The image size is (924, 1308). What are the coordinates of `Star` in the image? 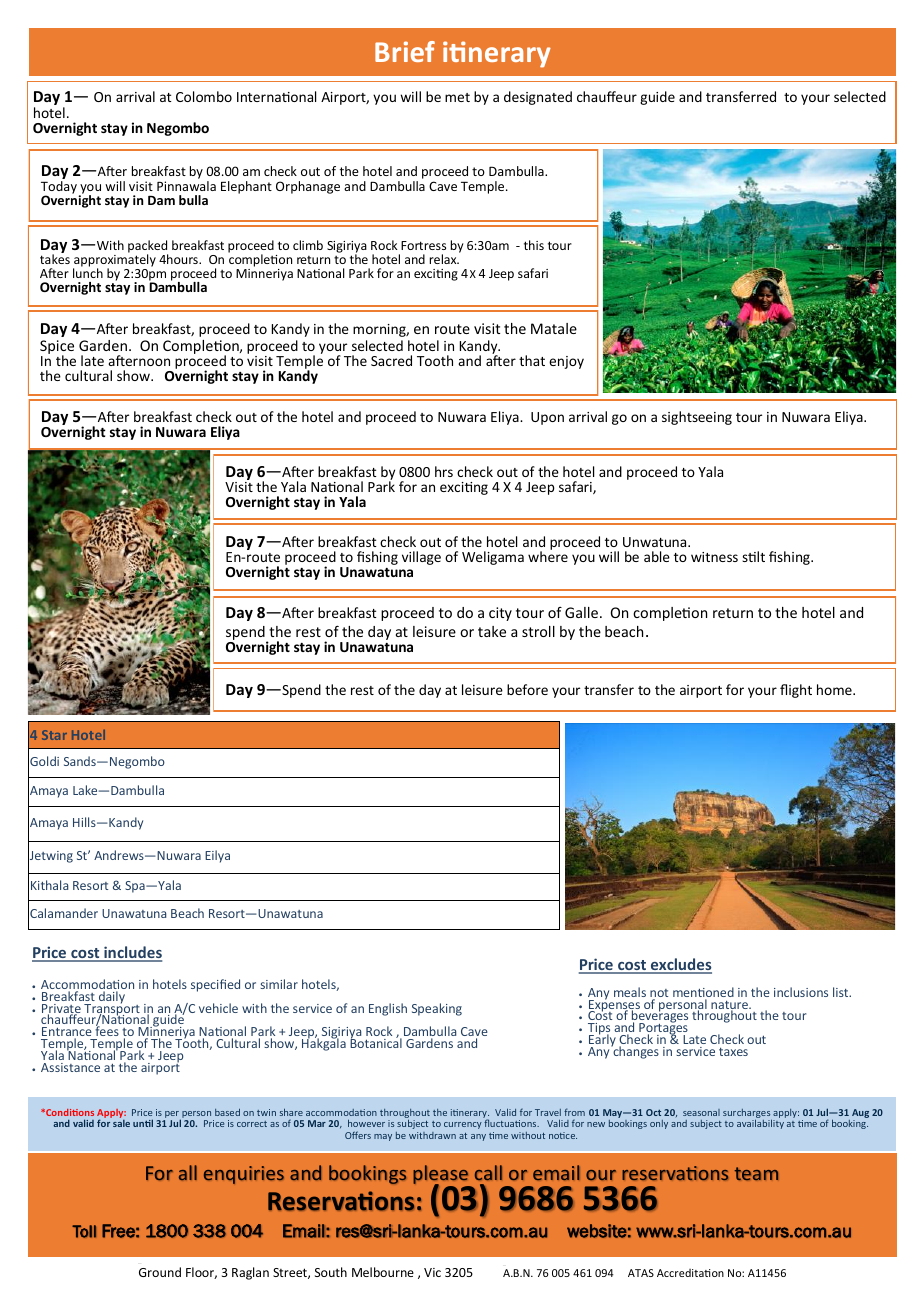 It's located at (54, 735).
